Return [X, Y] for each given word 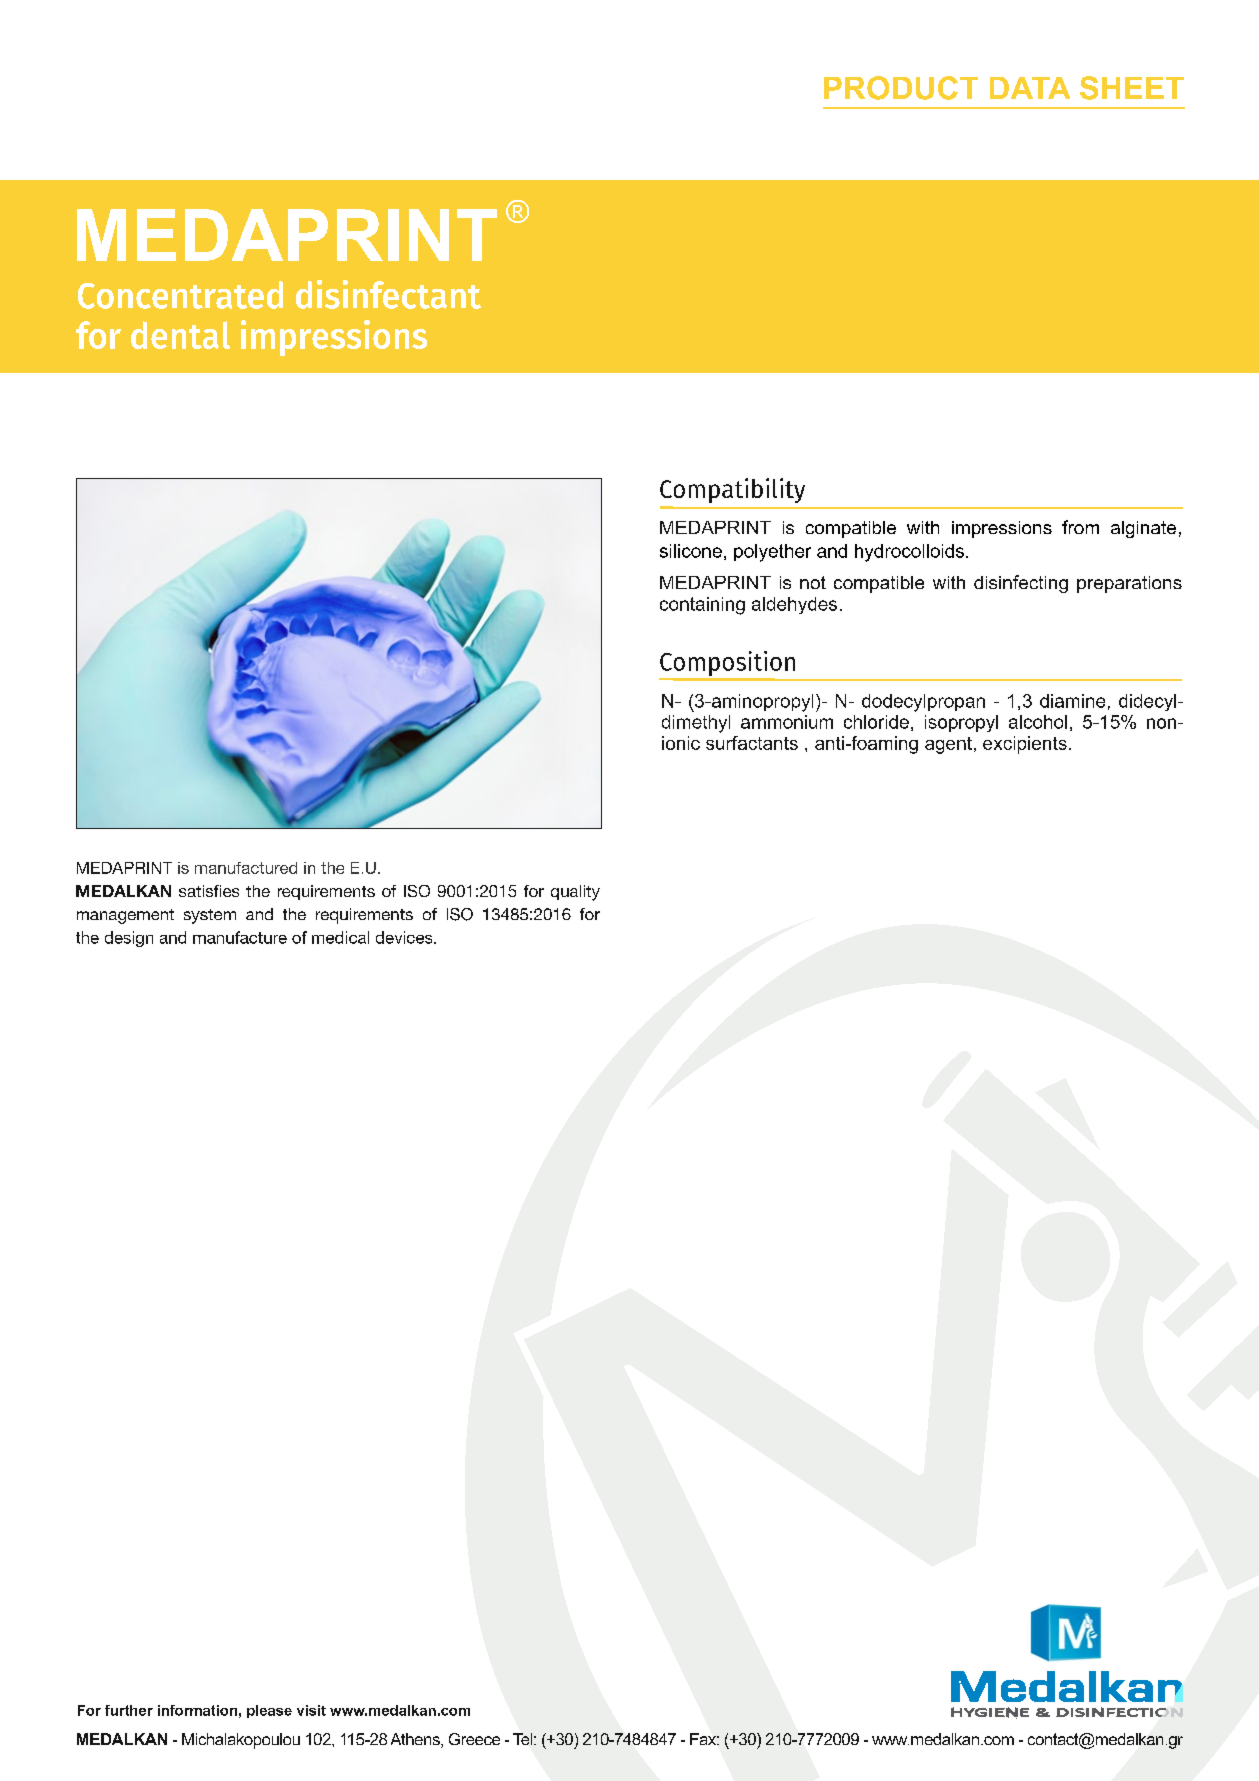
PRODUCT [901, 88]
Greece [474, 1739]
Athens [416, 1740]
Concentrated [180, 295]
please [269, 1711]
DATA [1030, 88]
